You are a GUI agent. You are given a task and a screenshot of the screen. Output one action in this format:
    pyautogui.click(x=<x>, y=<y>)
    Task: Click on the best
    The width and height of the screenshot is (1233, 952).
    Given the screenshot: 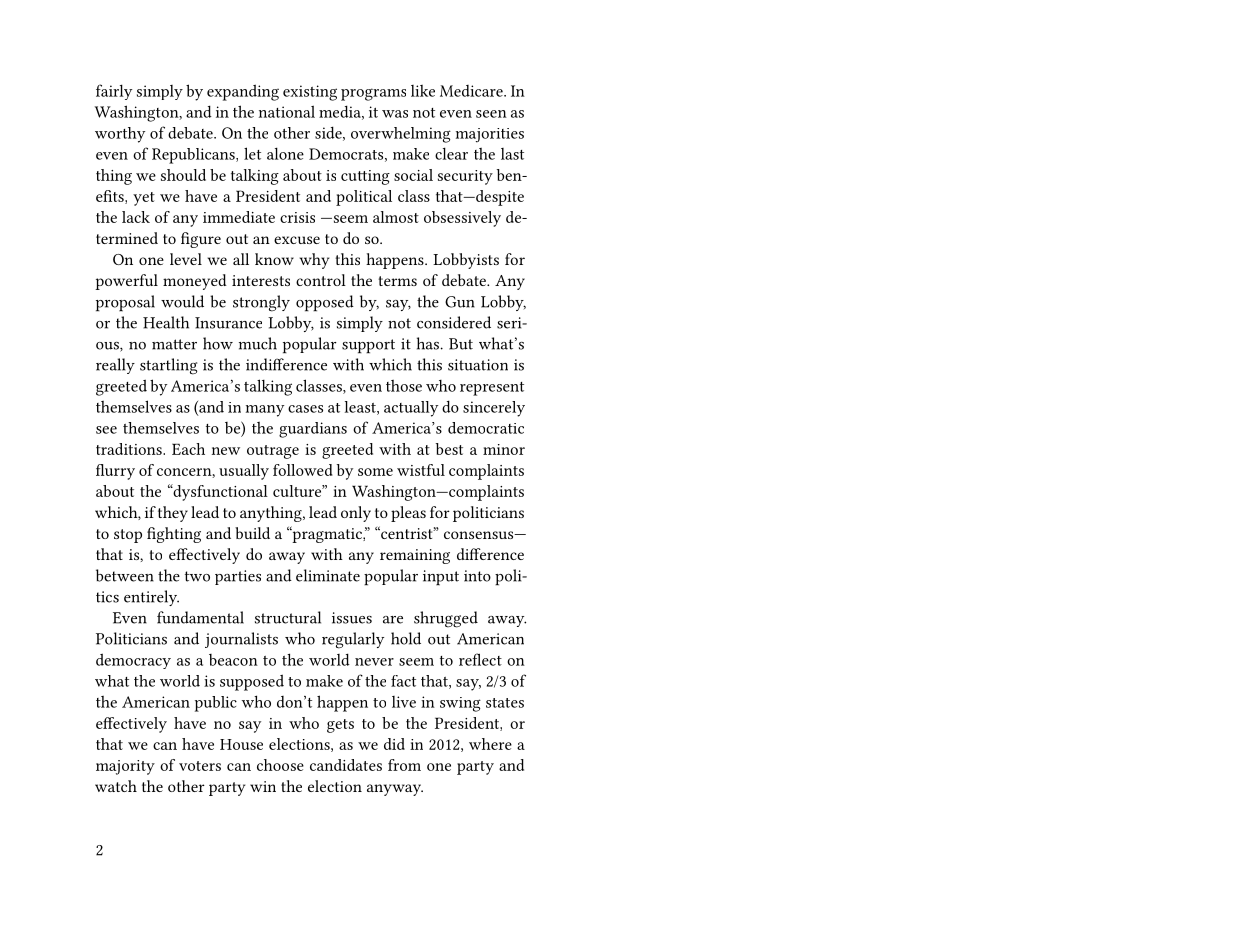 What is the action you would take?
    pyautogui.click(x=449, y=449)
